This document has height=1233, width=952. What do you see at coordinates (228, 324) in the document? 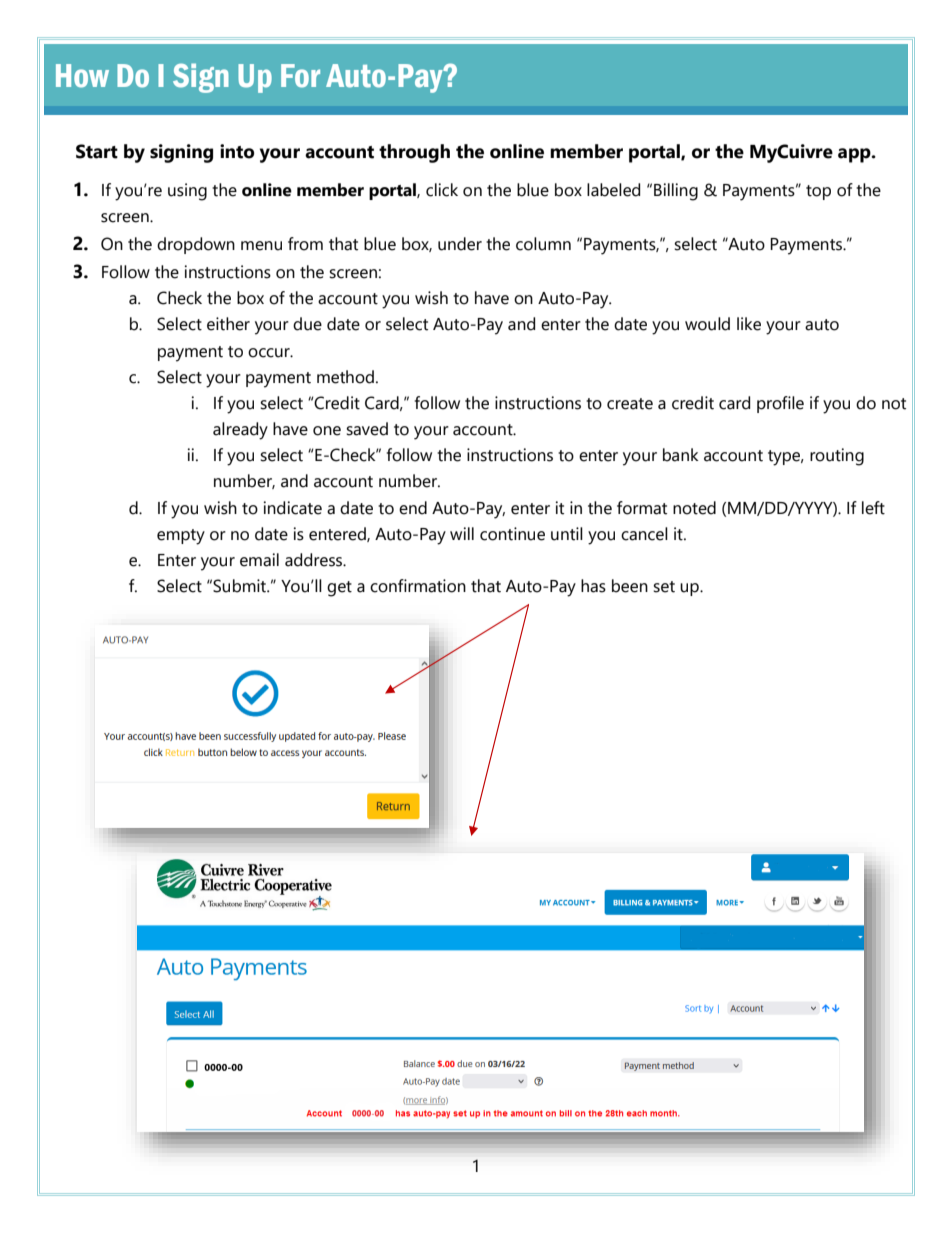
I see `either` at bounding box center [228, 324].
